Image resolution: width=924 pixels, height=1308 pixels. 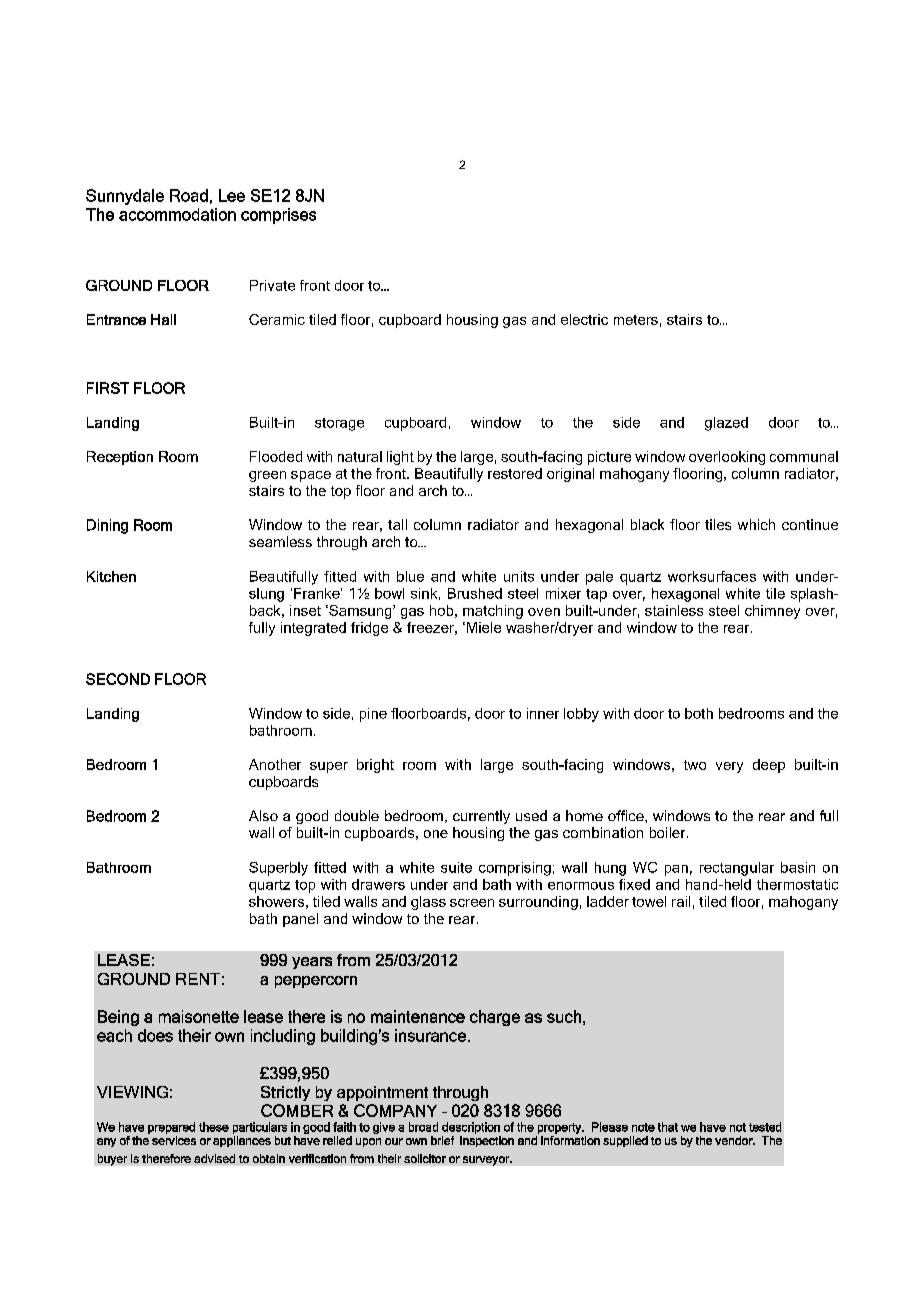 What do you see at coordinates (280, 541) in the image?
I see `seamless` at bounding box center [280, 541].
